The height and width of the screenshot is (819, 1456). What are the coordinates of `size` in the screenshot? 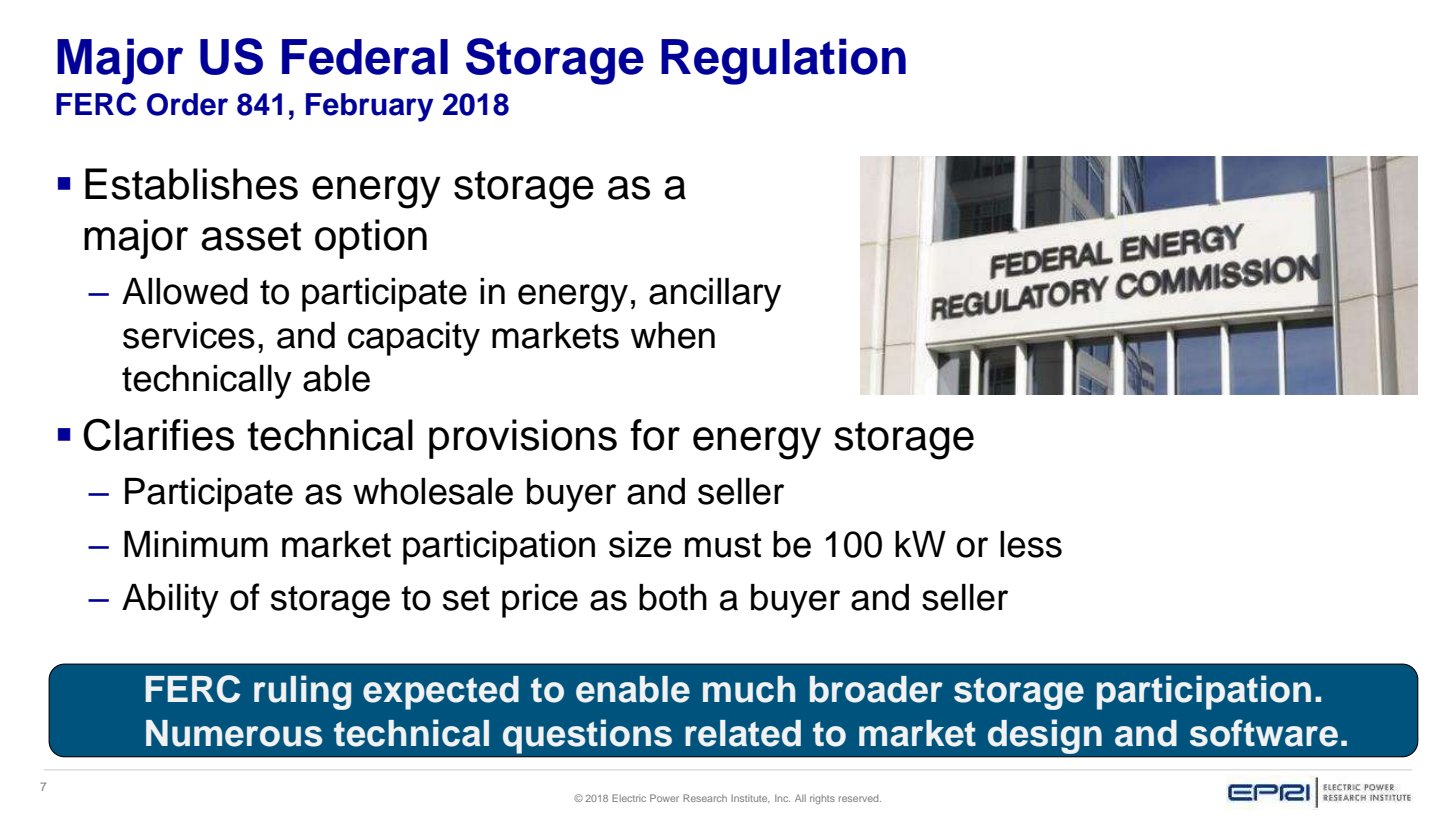 It's located at (640, 544).
